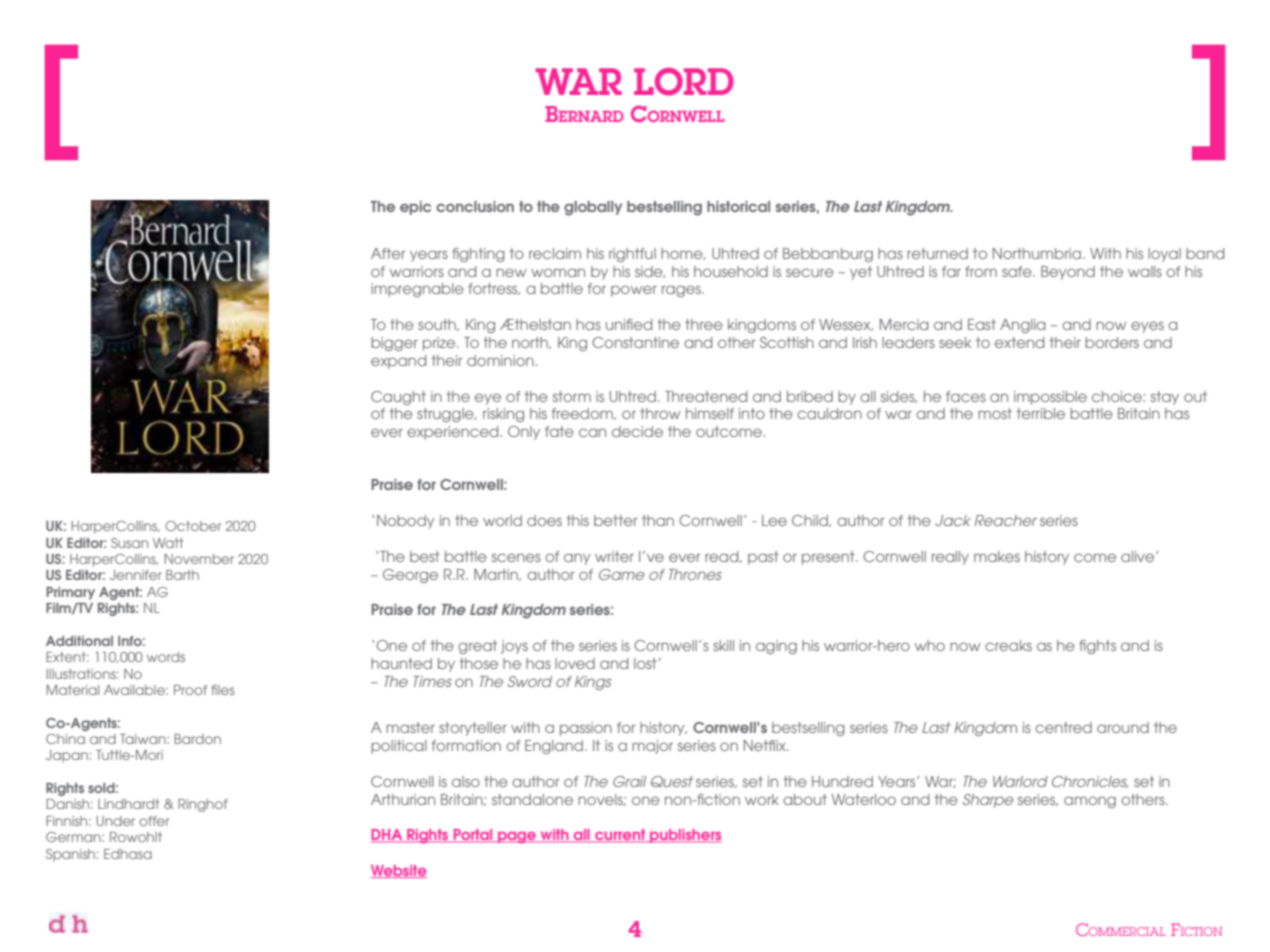  I want to click on Caught, so click(398, 398).
